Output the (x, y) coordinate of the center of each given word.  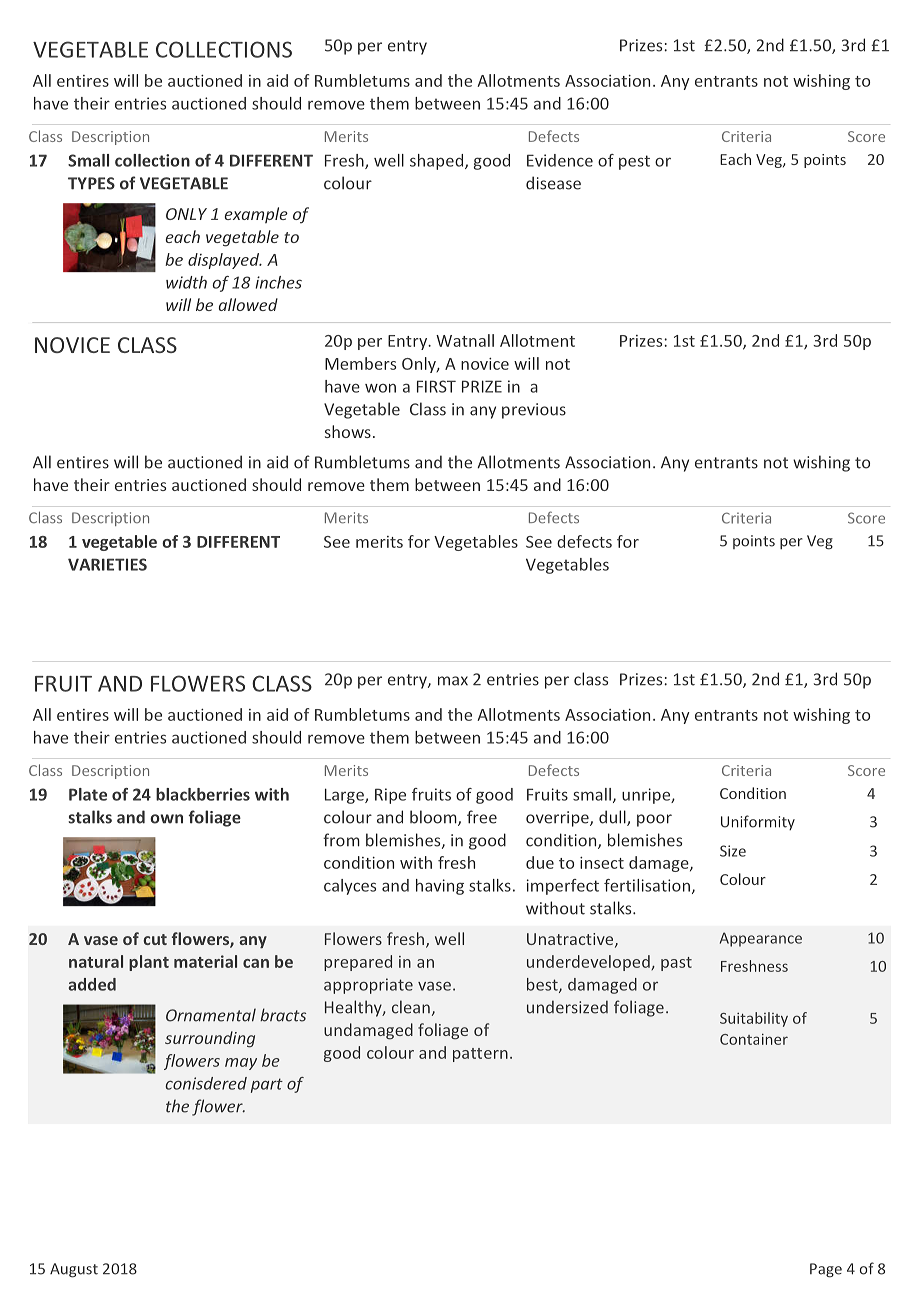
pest (634, 162)
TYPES (91, 183)
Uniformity (758, 822)
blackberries (203, 794)
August (74, 1270)
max (453, 681)
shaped (438, 162)
